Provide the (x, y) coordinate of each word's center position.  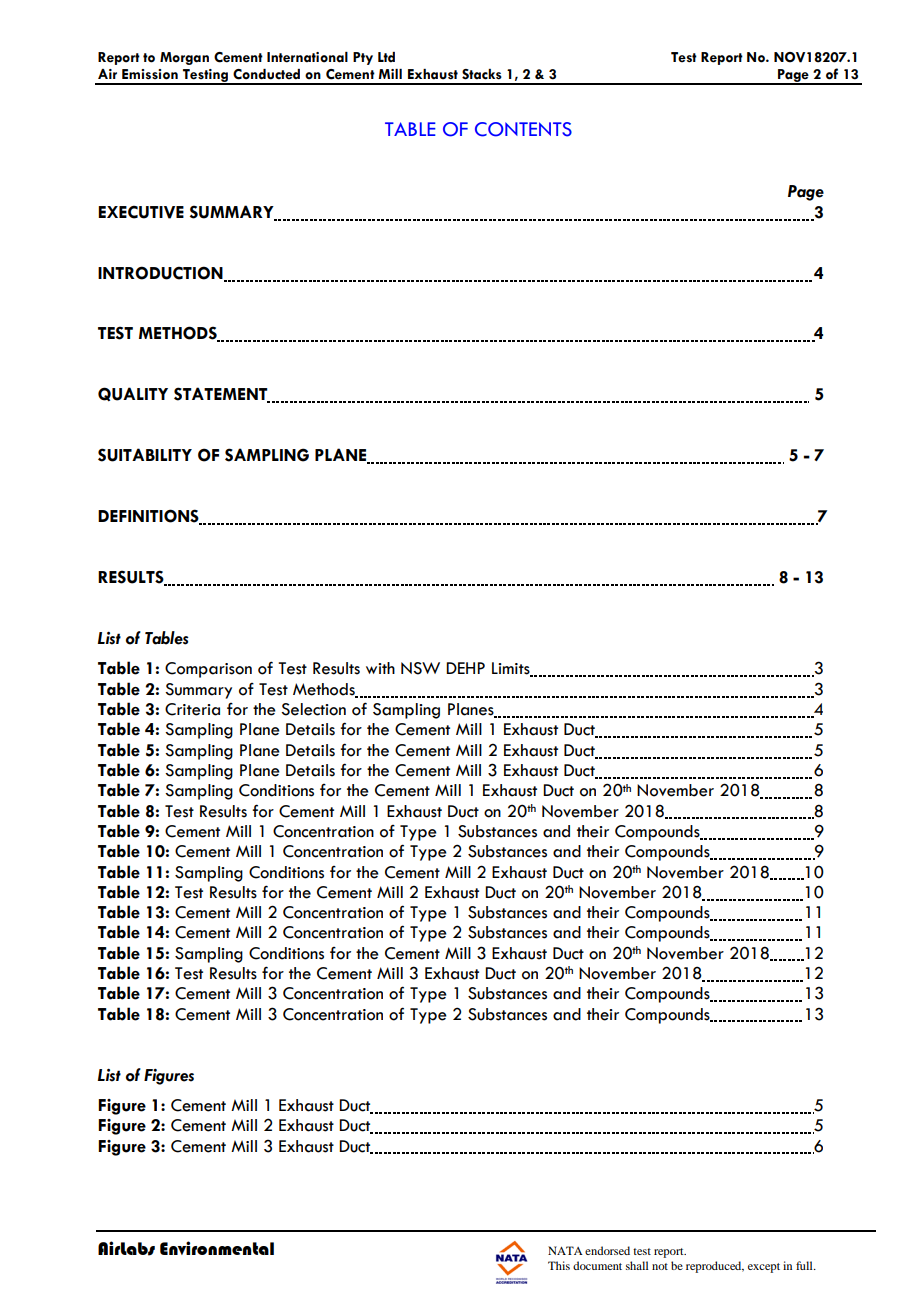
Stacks (482, 74)
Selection (313, 709)
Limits (512, 669)
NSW (420, 668)
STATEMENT (222, 395)
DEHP (465, 668)
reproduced (715, 1267)
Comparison (208, 670)
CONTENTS (523, 129)
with (380, 668)
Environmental (217, 1248)
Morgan (184, 58)
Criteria (192, 709)
